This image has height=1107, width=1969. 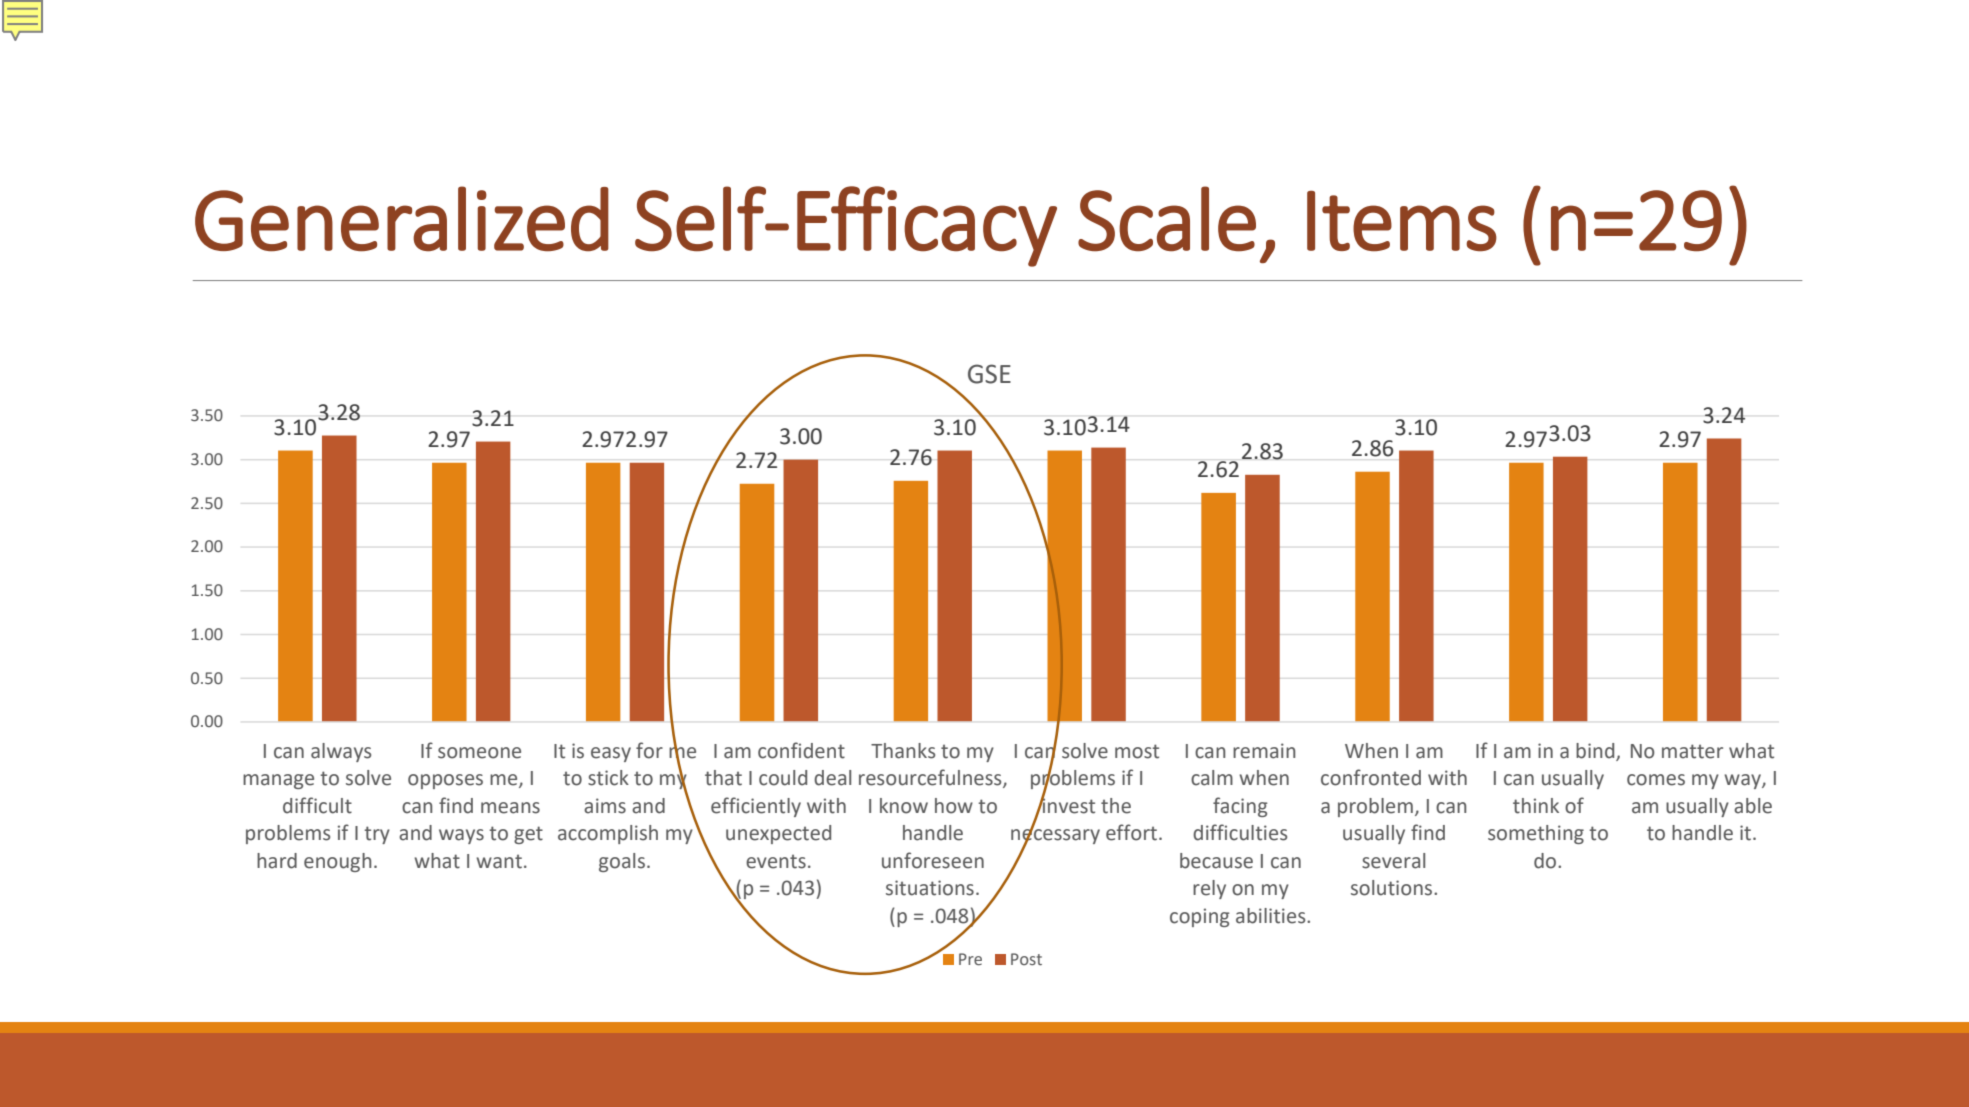 What do you see at coordinates (479, 753) in the image?
I see `someone` at bounding box center [479, 753].
